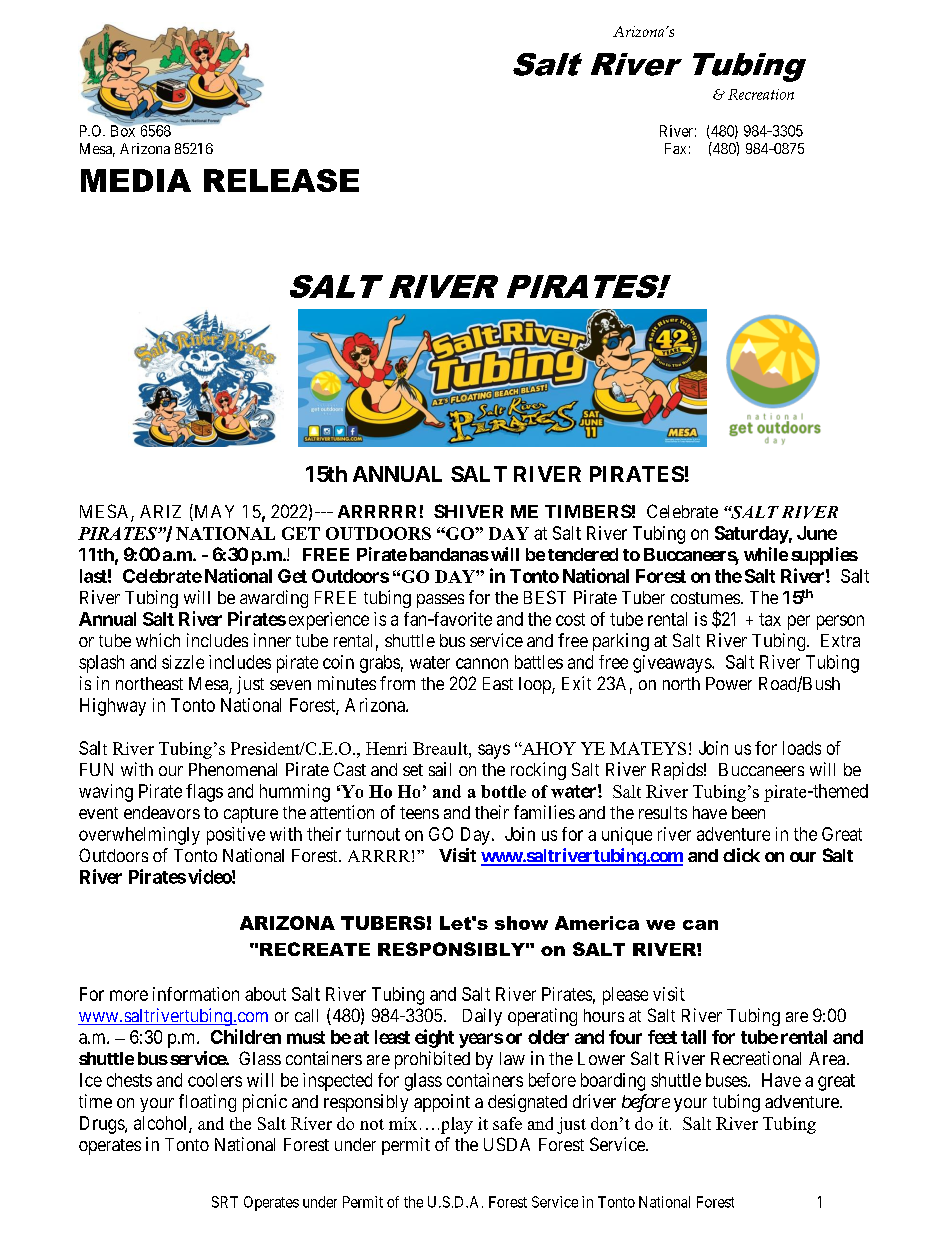 The width and height of the screenshot is (952, 1233). I want to click on RELEASE, so click(281, 180).
